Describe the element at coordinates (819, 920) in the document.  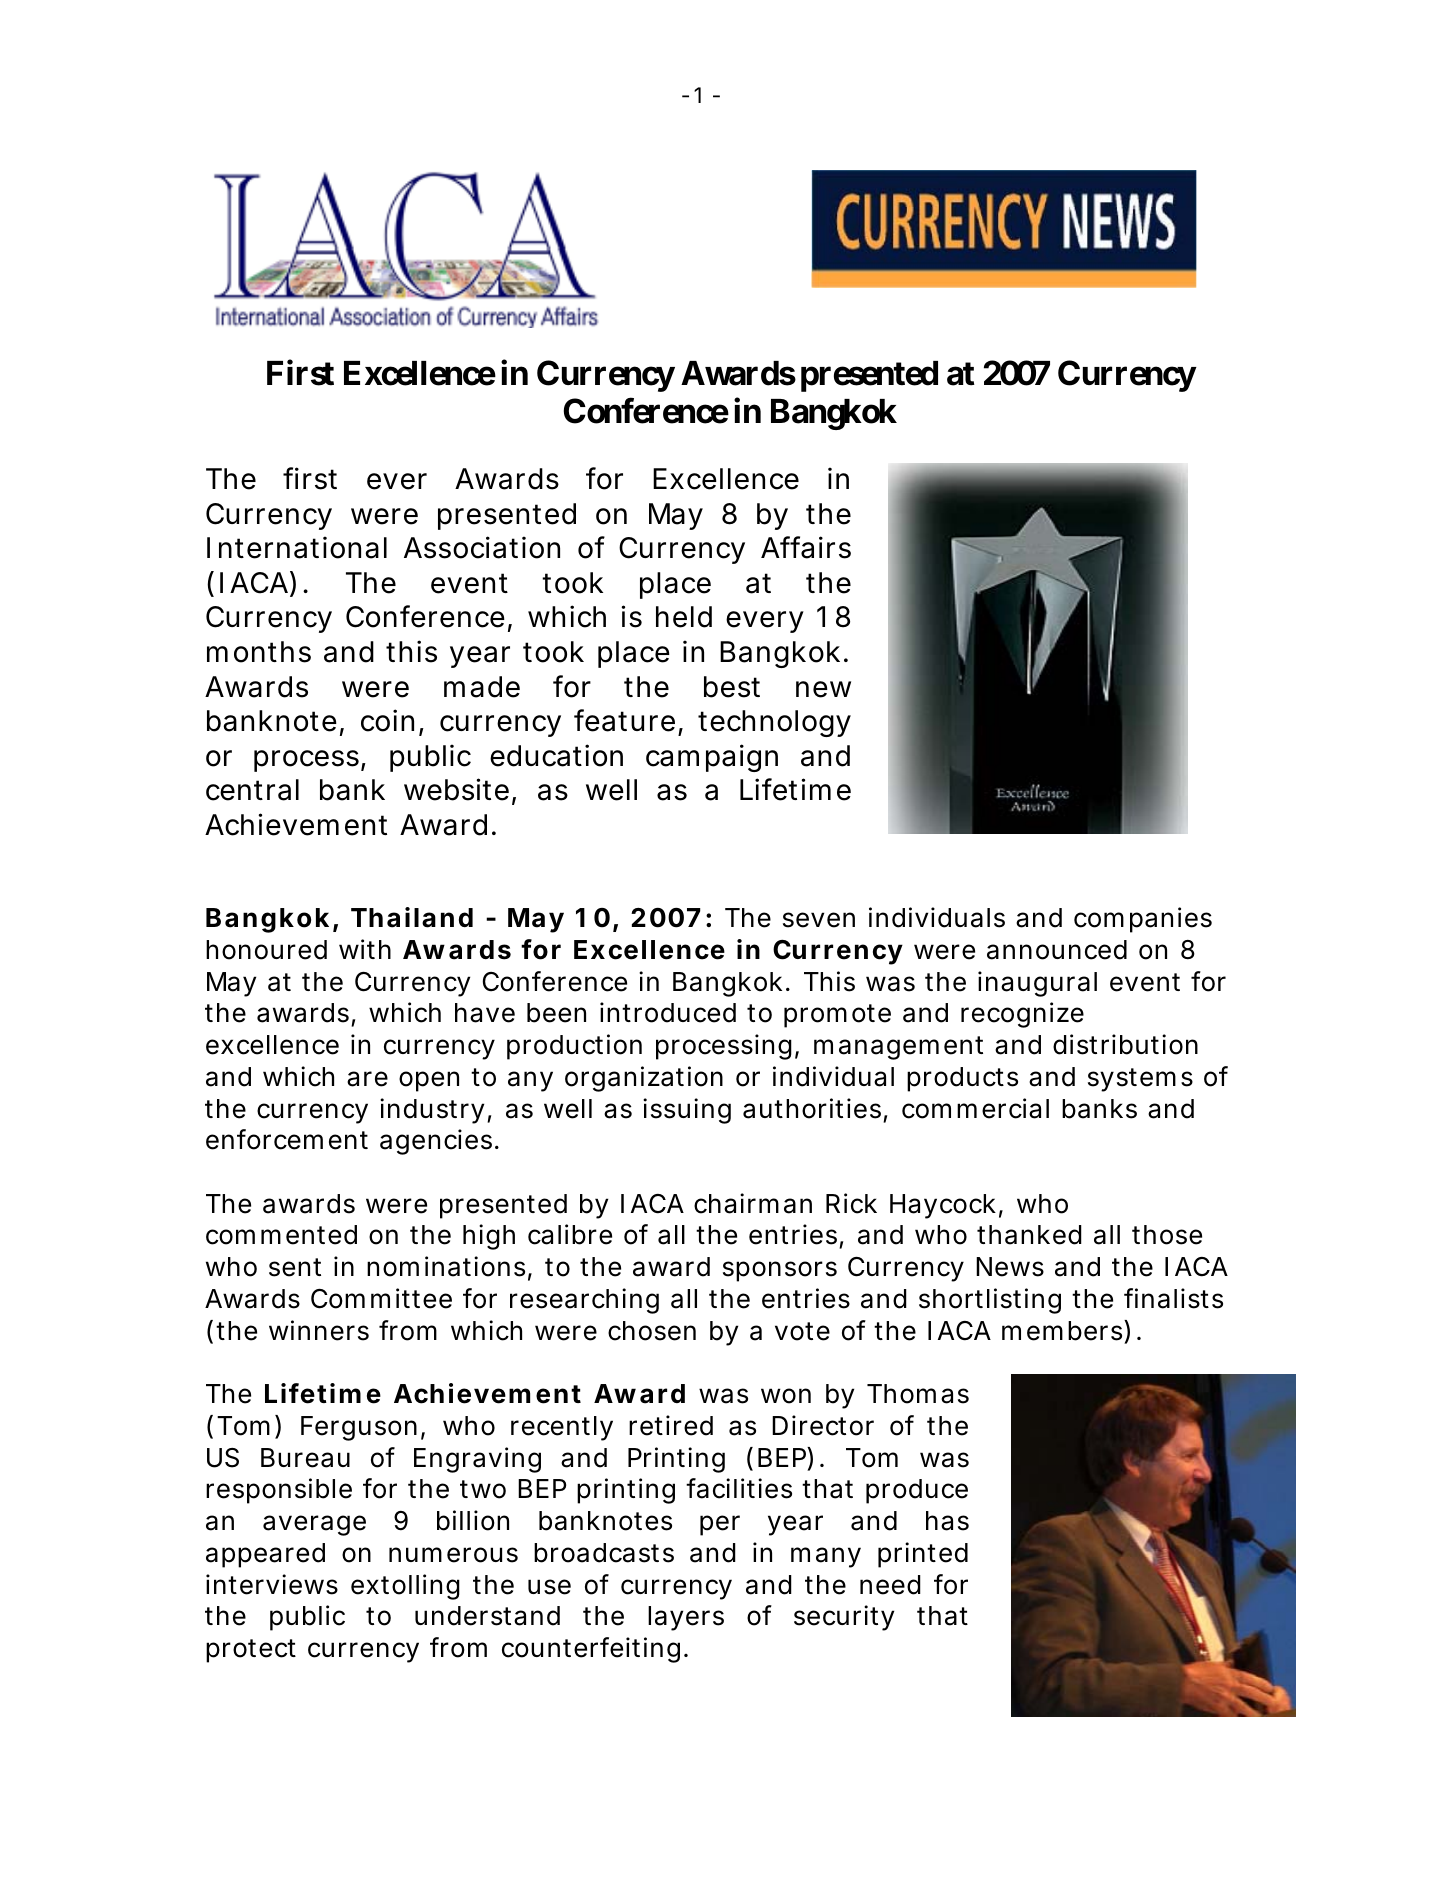
I see `seven` at that location.
